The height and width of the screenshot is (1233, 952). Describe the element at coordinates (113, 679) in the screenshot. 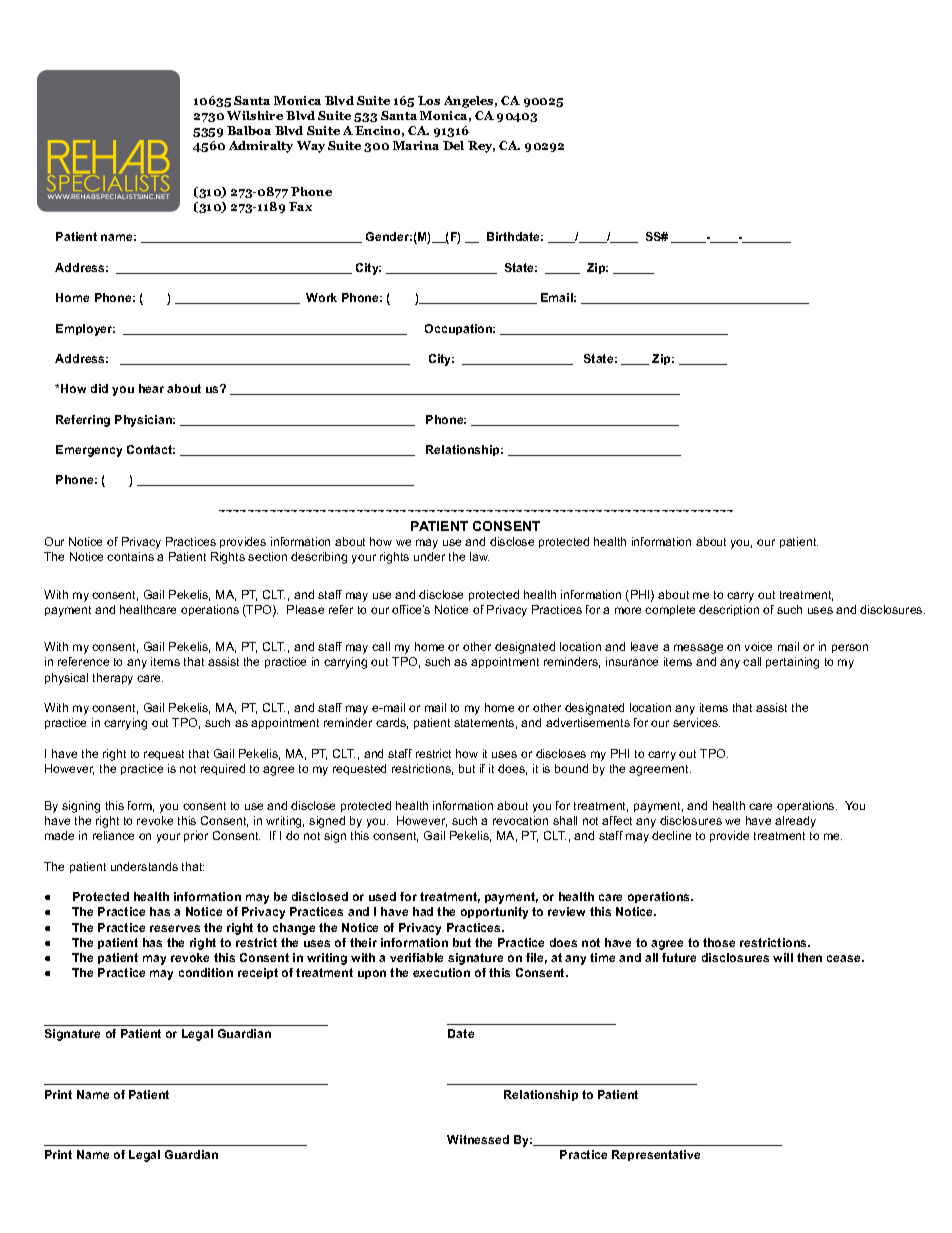

I see `therapy` at that location.
